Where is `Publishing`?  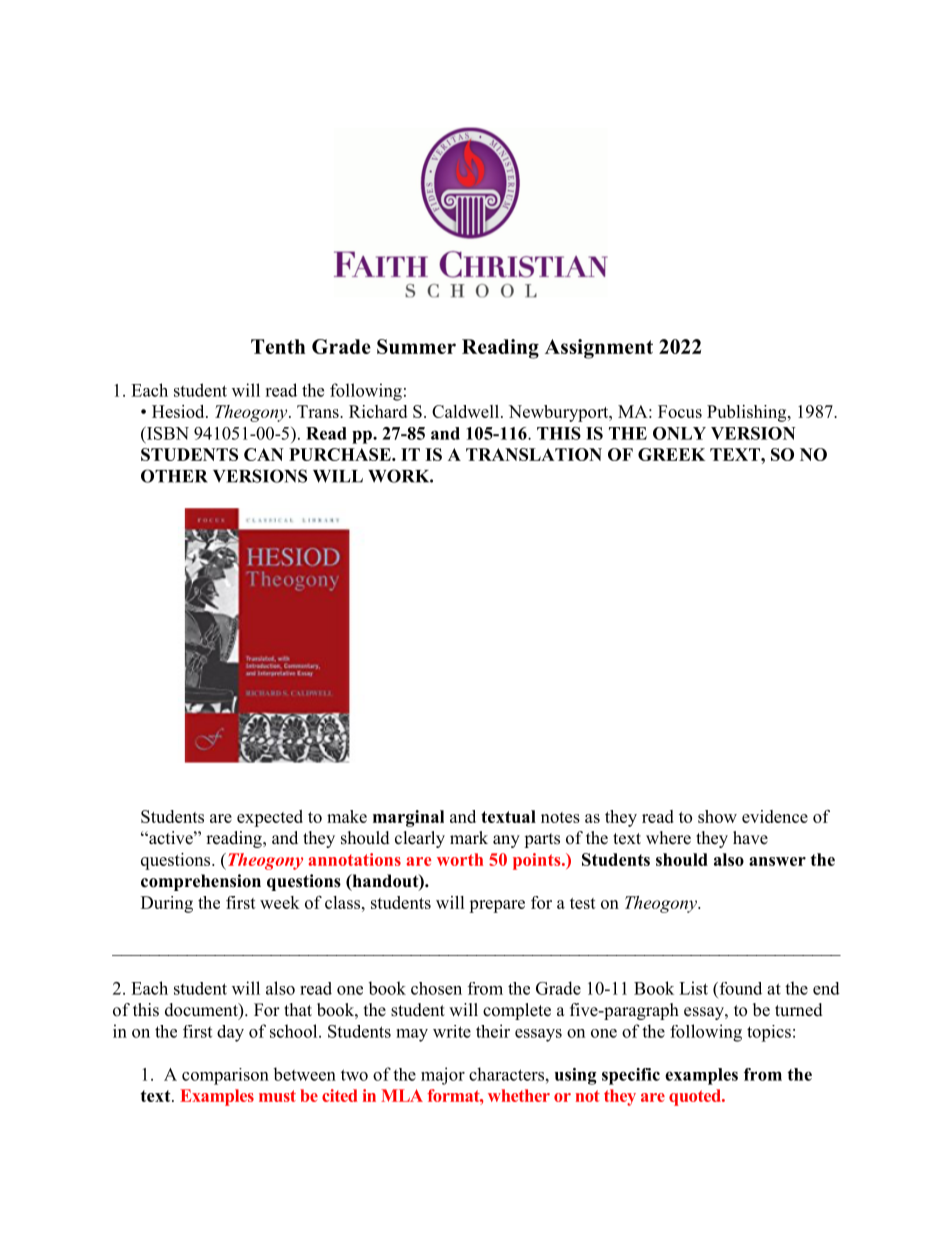
Publishing is located at coordinates (748, 413).
